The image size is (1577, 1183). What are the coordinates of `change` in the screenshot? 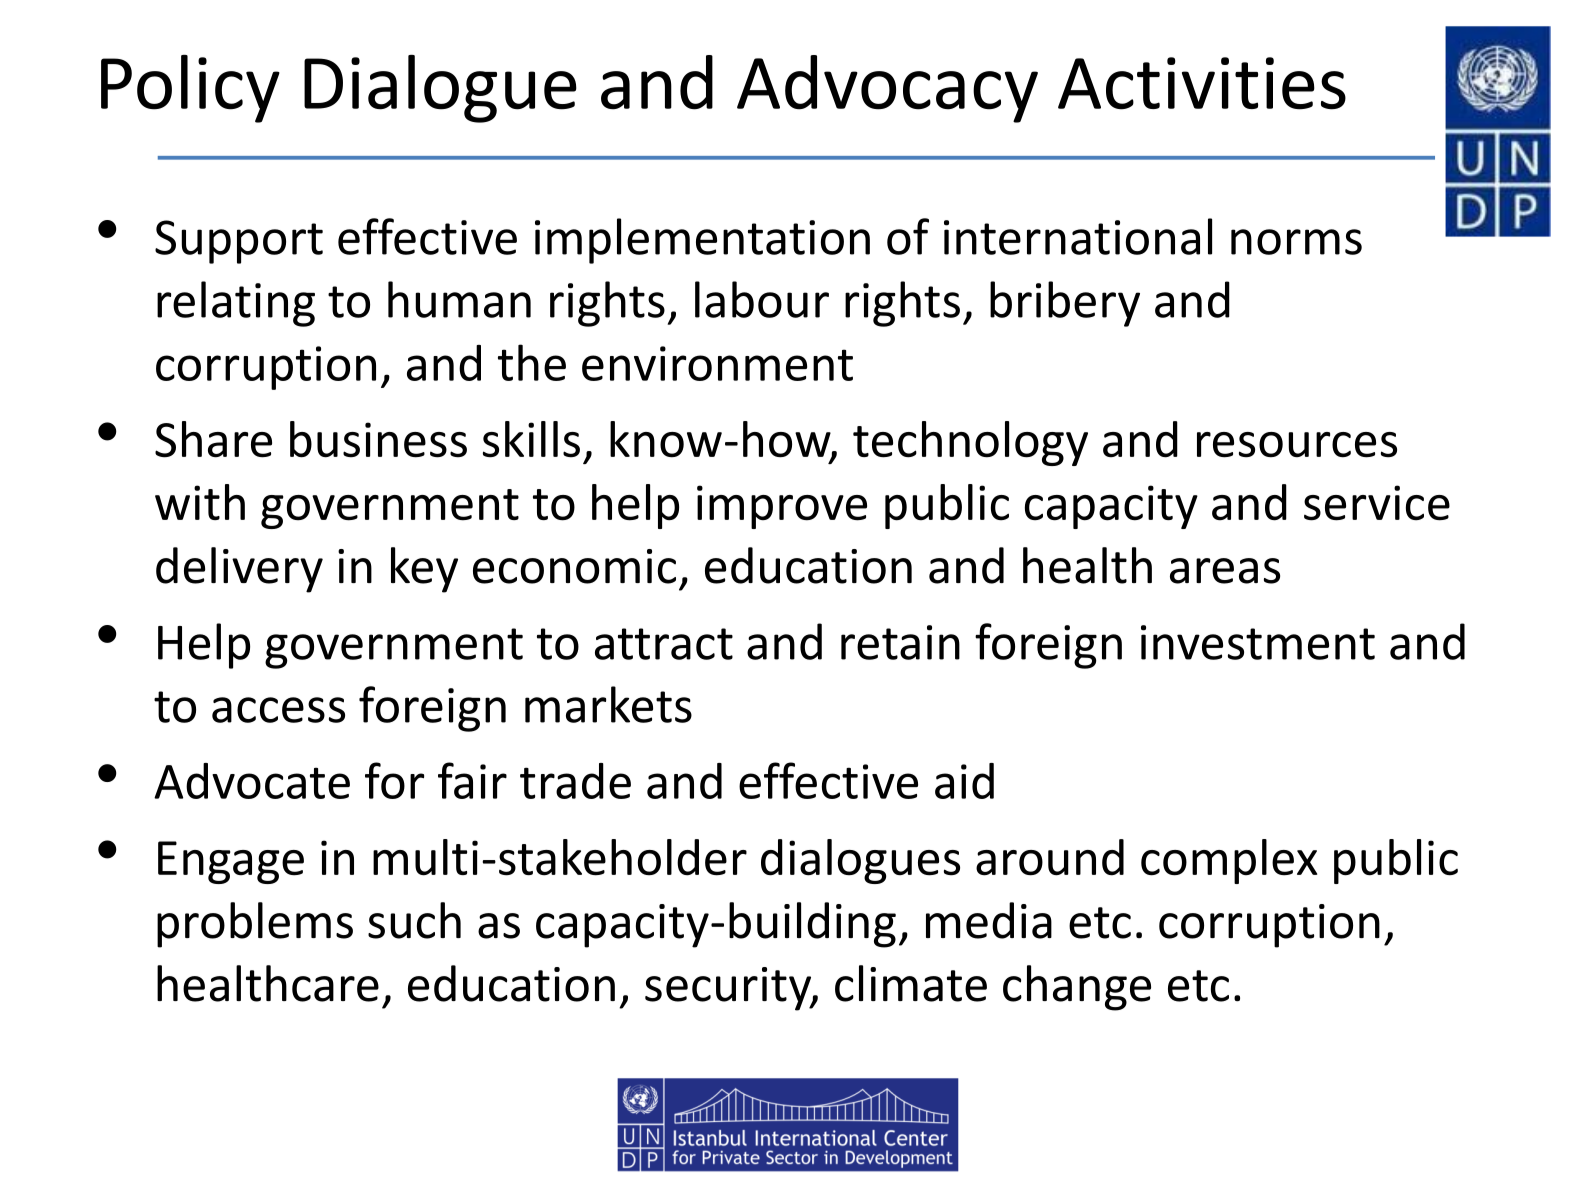 It's located at (1077, 988).
